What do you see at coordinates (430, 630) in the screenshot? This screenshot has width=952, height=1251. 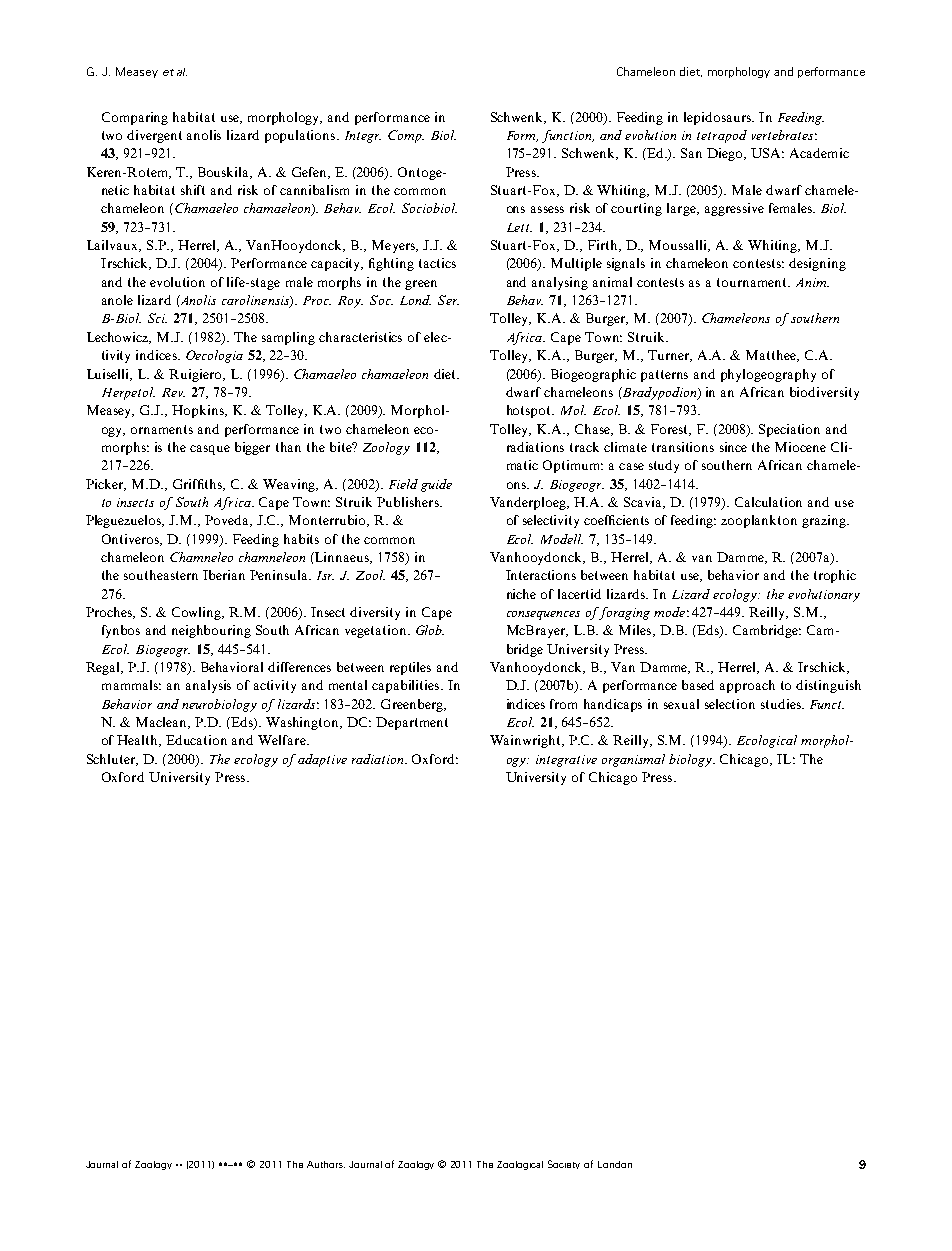 I see `Glob` at bounding box center [430, 630].
